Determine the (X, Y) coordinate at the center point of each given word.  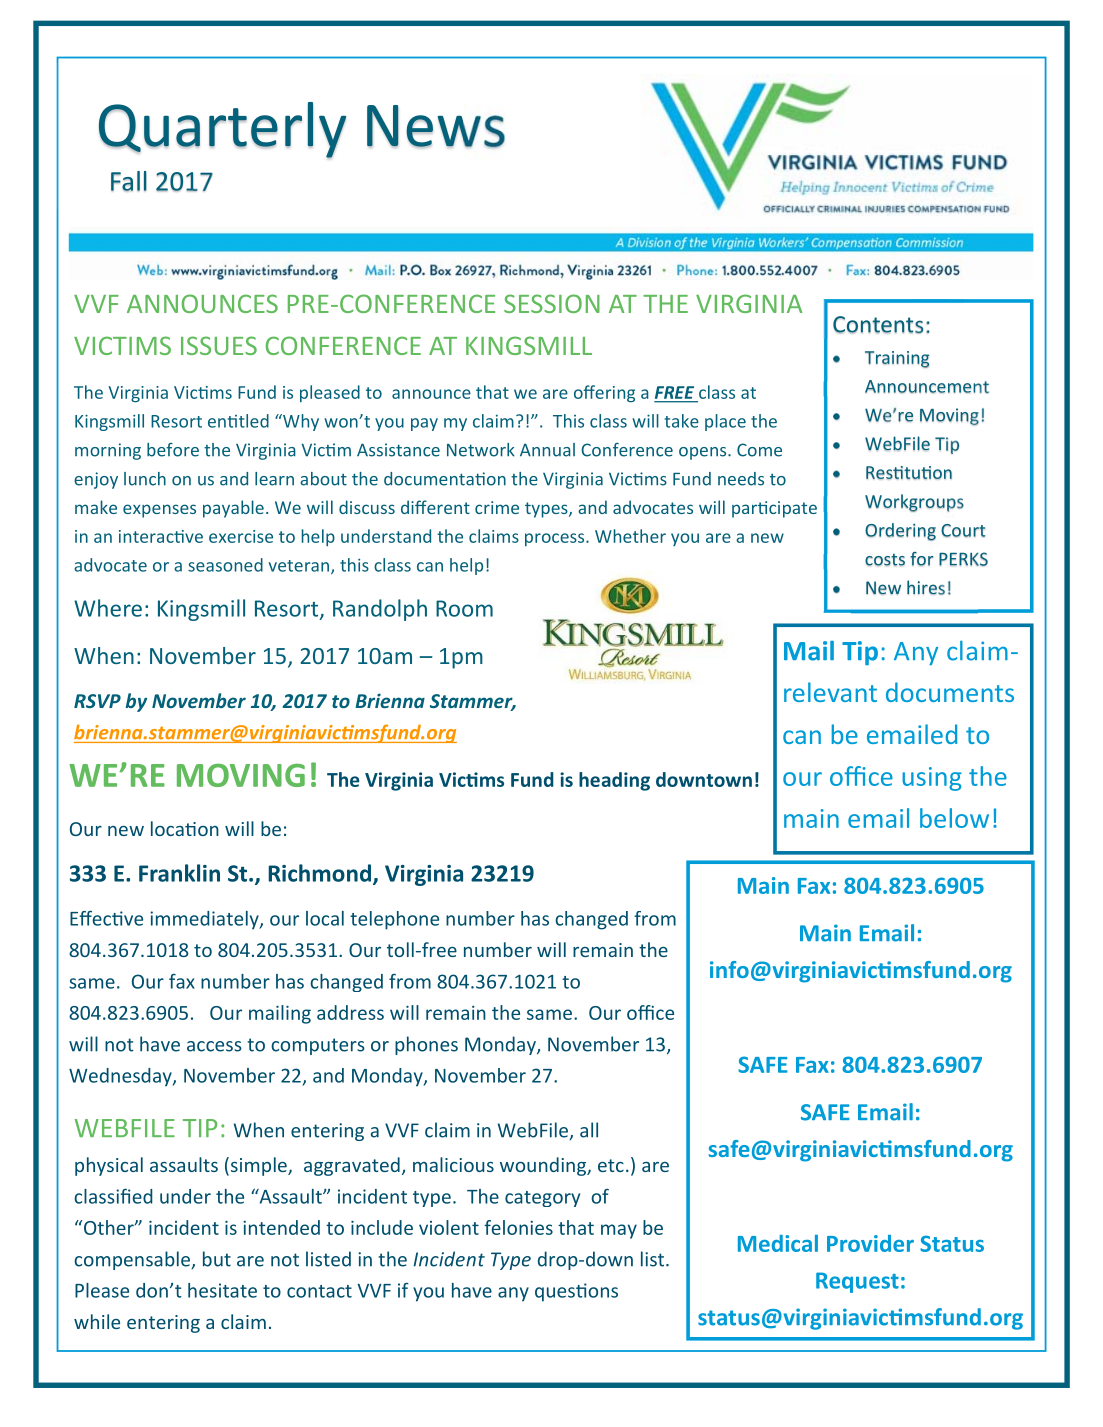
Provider (870, 1243)
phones (426, 1045)
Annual (547, 450)
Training (897, 359)
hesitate (222, 1290)
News (436, 126)
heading (614, 781)
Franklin (179, 873)
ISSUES (219, 345)
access (214, 1046)
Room (464, 608)
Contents (878, 325)
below (954, 818)
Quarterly (222, 130)
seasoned (225, 565)
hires (926, 587)
